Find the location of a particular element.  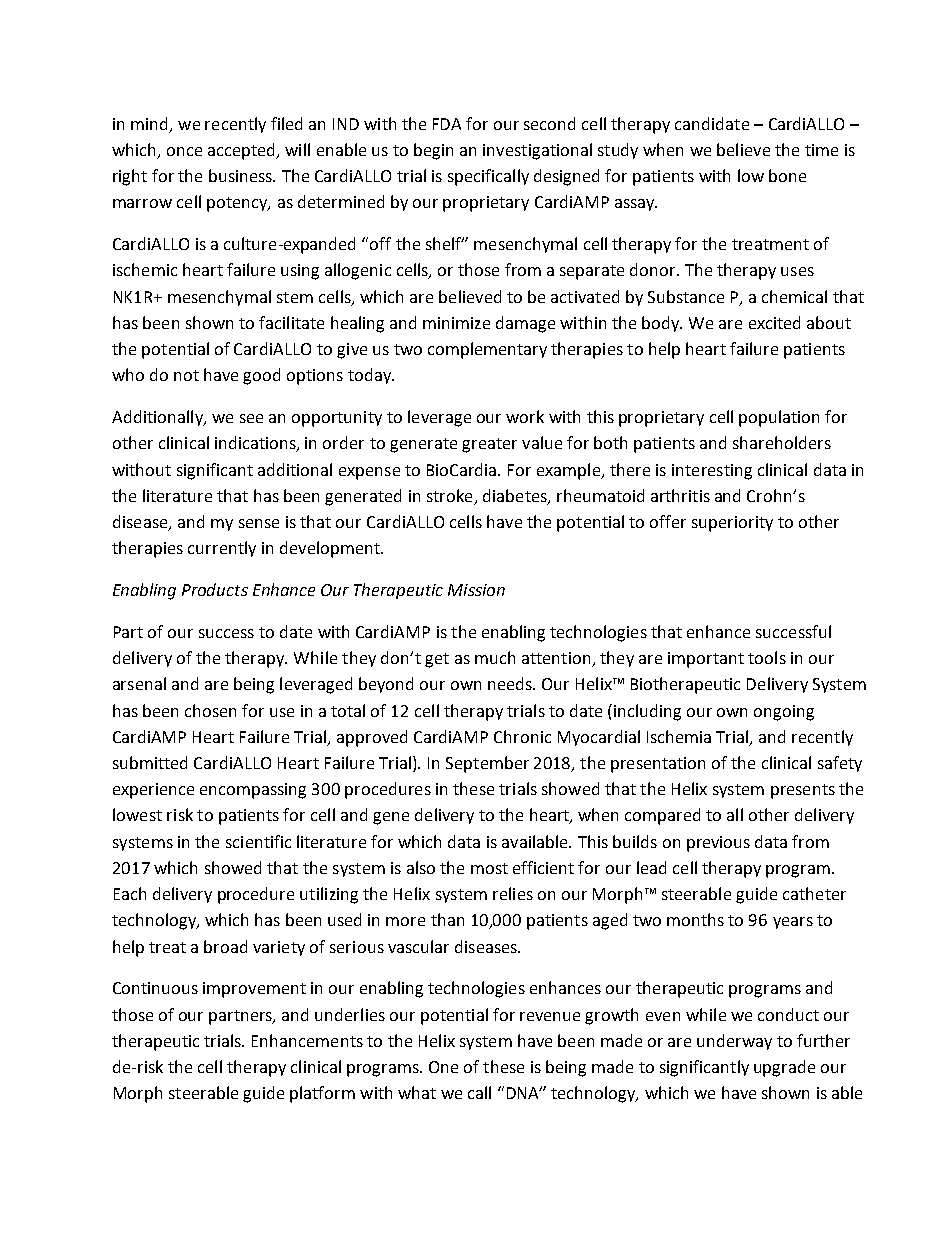

bone is located at coordinates (787, 175).
